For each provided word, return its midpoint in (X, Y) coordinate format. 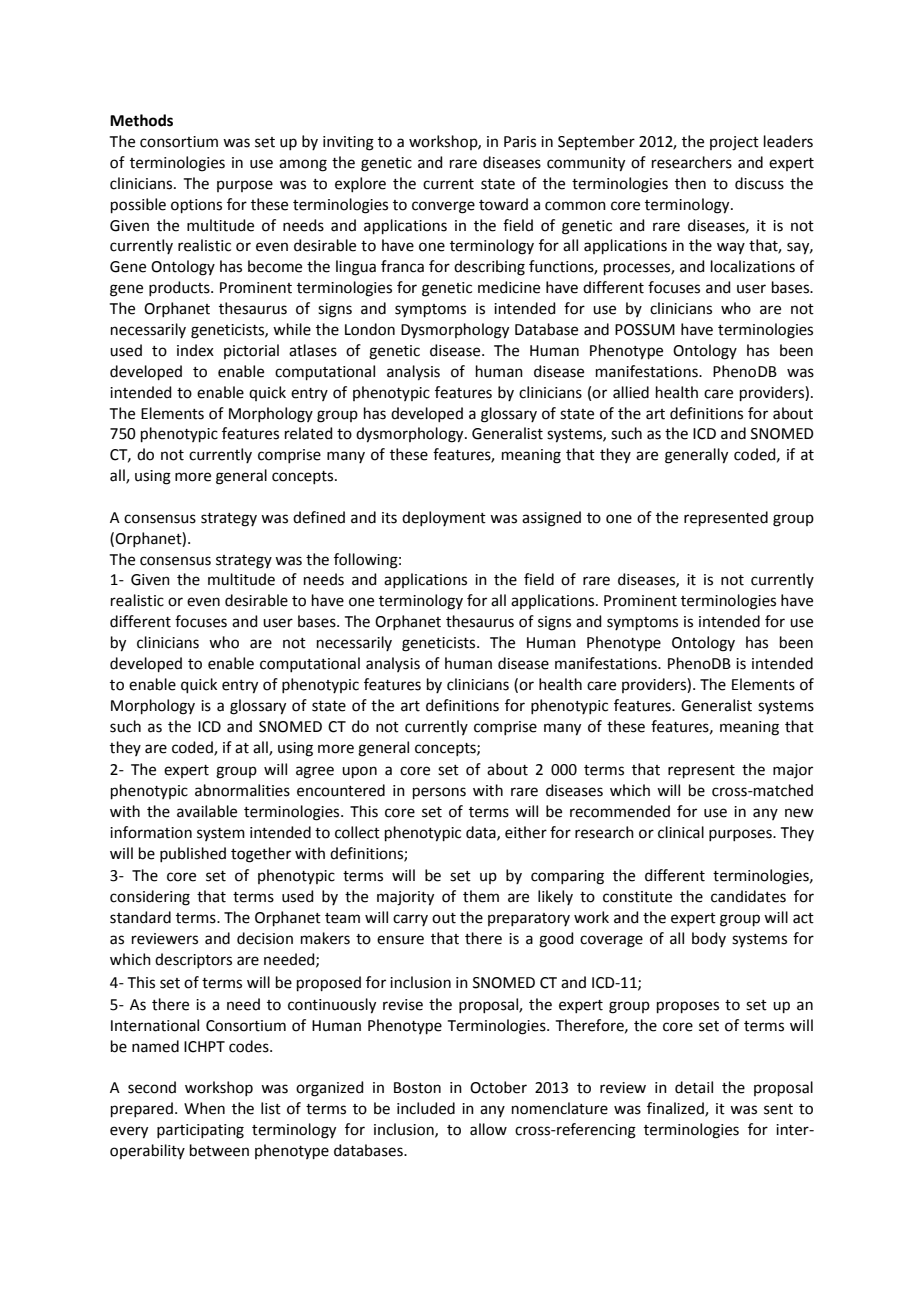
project (734, 143)
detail (694, 1087)
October (498, 1087)
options (196, 206)
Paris (520, 142)
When (204, 1108)
